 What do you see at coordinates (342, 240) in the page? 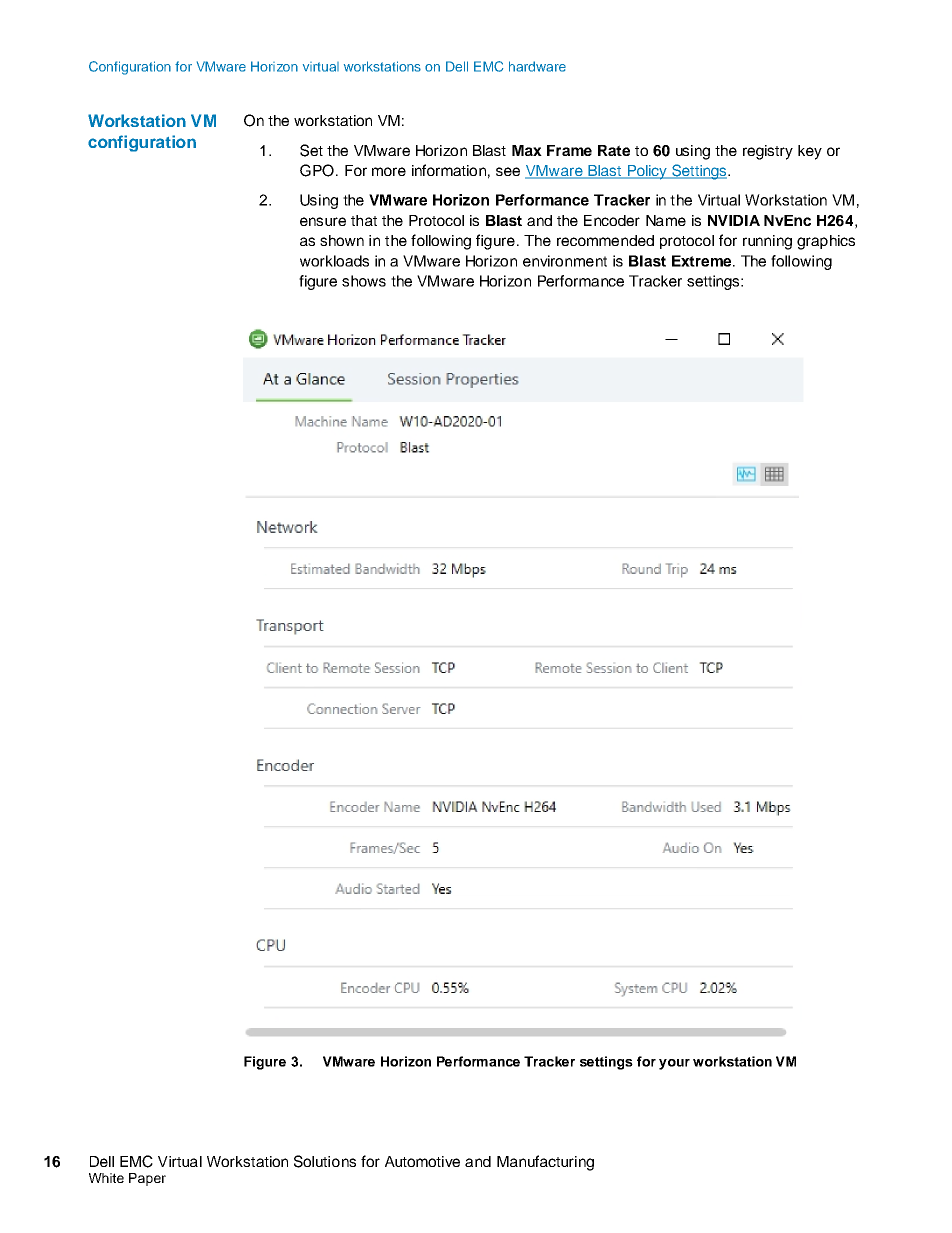
I see `shown` at bounding box center [342, 240].
